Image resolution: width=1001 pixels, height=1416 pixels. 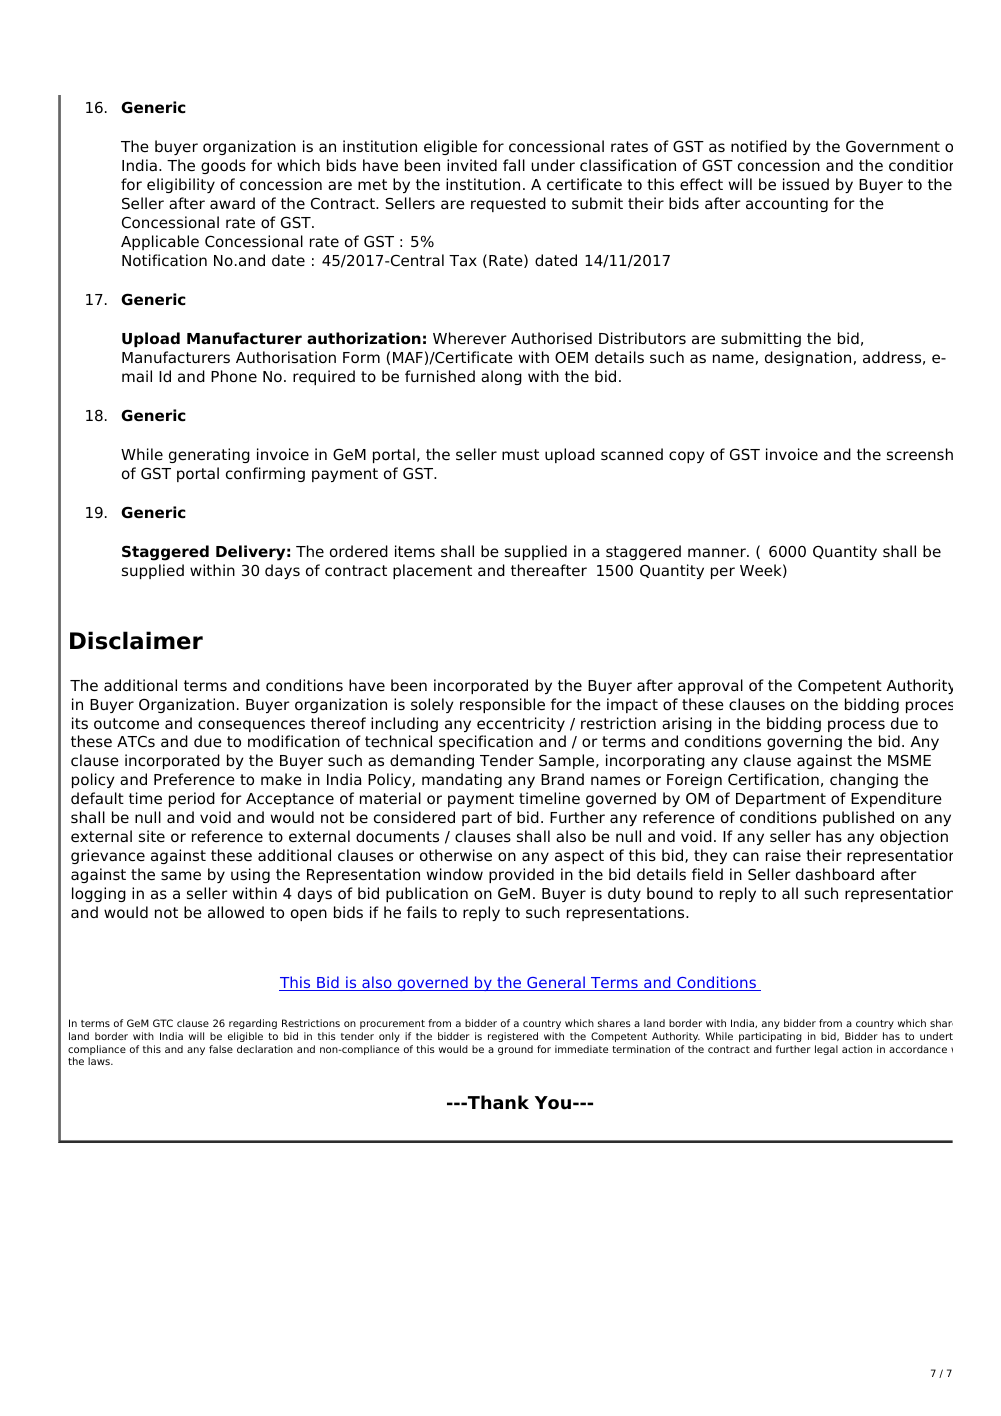 I want to click on registered, so click(x=513, y=1037).
